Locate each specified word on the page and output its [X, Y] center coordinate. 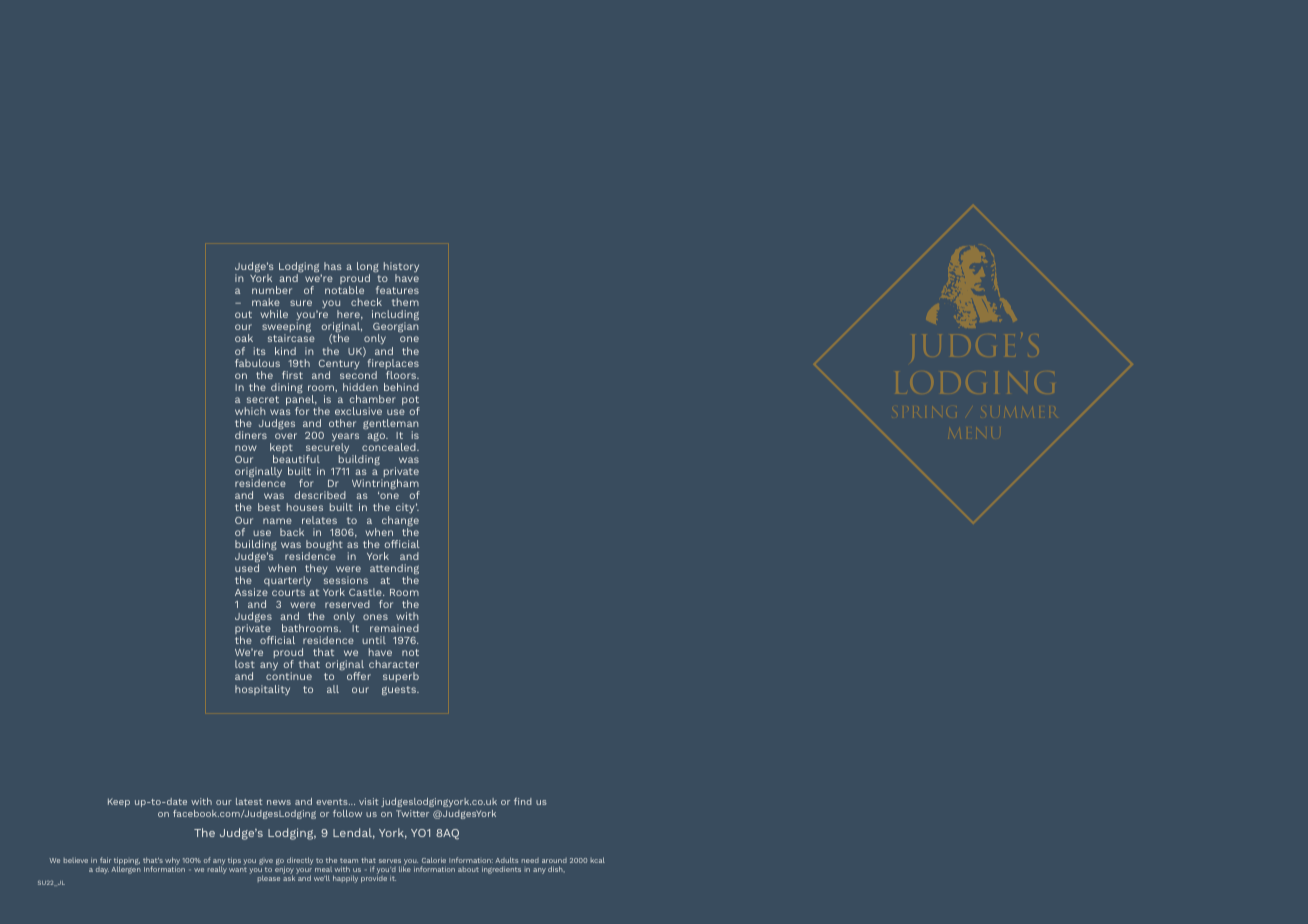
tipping [127, 862]
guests [400, 690]
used [247, 568]
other [342, 423]
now [246, 448]
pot [411, 402]
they [315, 570]
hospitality [262, 690]
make [266, 302]
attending [394, 570]
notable [344, 290]
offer [359, 676]
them [405, 302]
